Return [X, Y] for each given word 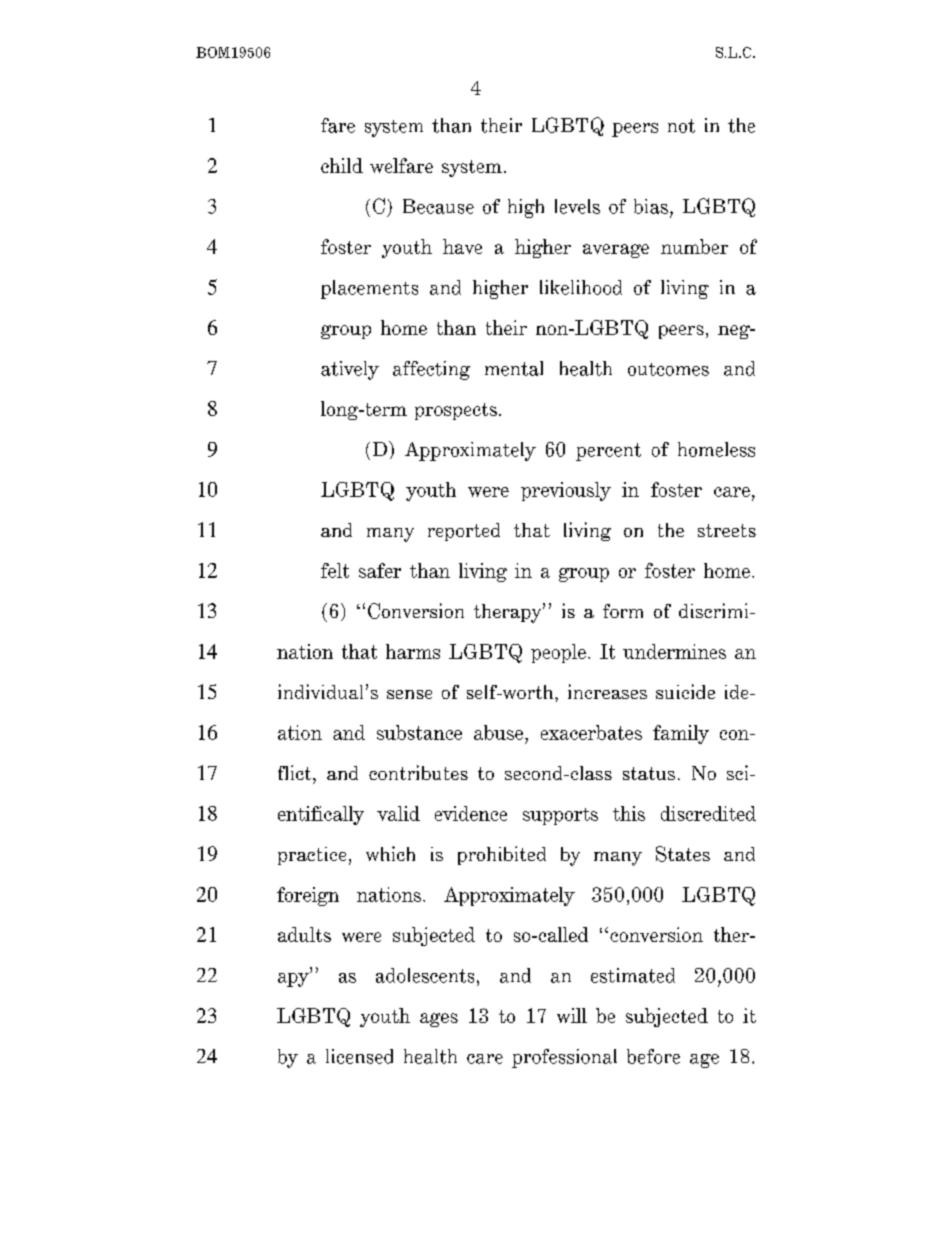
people [558, 653]
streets [727, 530]
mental [514, 368]
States [683, 854]
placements [369, 289]
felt [335, 570]
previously [566, 491]
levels [577, 206]
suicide [685, 691]
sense [409, 694]
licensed [359, 1056]
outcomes [668, 369]
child [342, 165]
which [390, 853]
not [681, 126]
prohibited [502, 855]
